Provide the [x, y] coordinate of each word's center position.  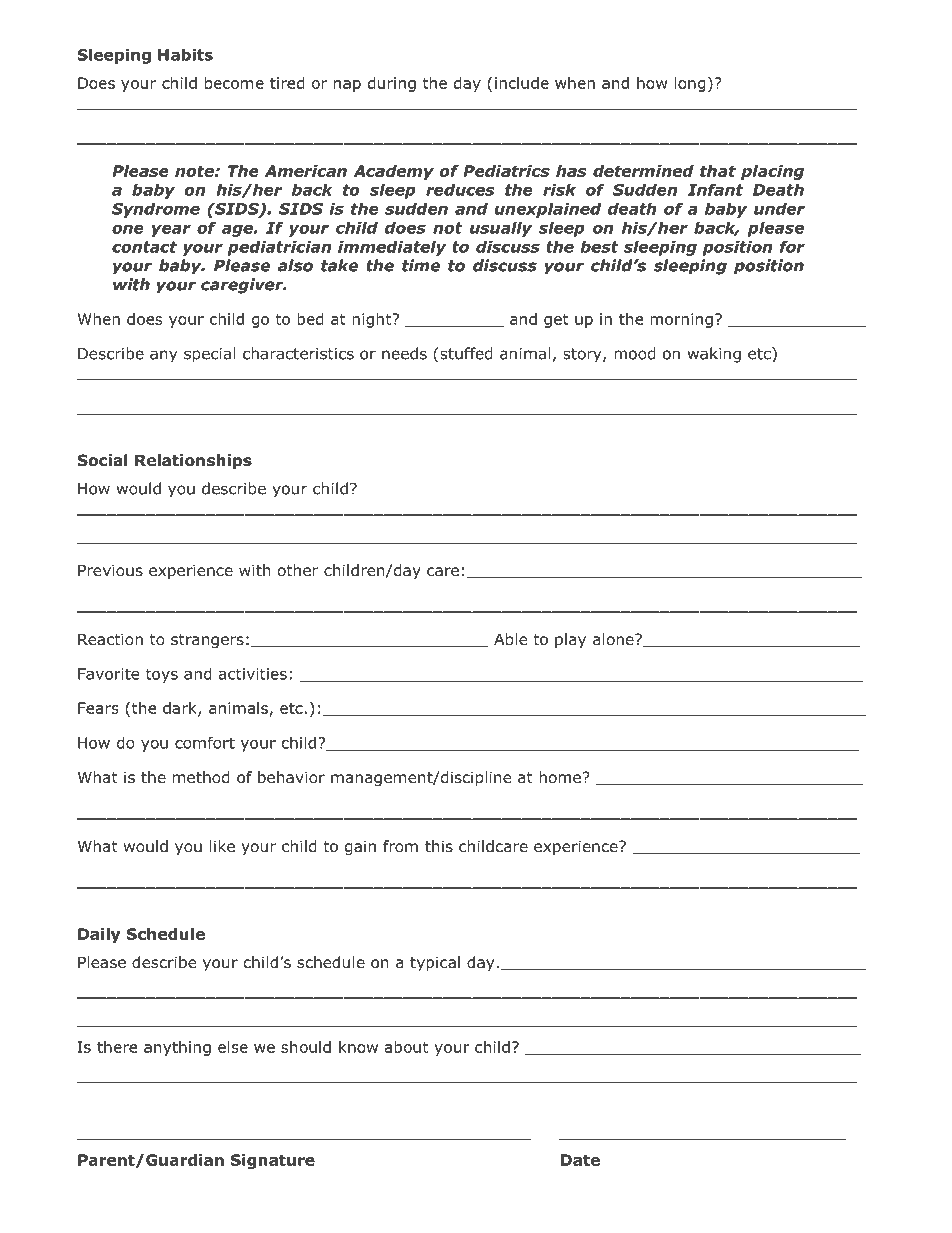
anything [177, 1048]
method [201, 777]
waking [714, 355]
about [406, 1047]
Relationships [193, 461]
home [560, 777]
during [392, 84]
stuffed [466, 353]
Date [580, 1160]
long [690, 84]
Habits [185, 54]
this [439, 846]
